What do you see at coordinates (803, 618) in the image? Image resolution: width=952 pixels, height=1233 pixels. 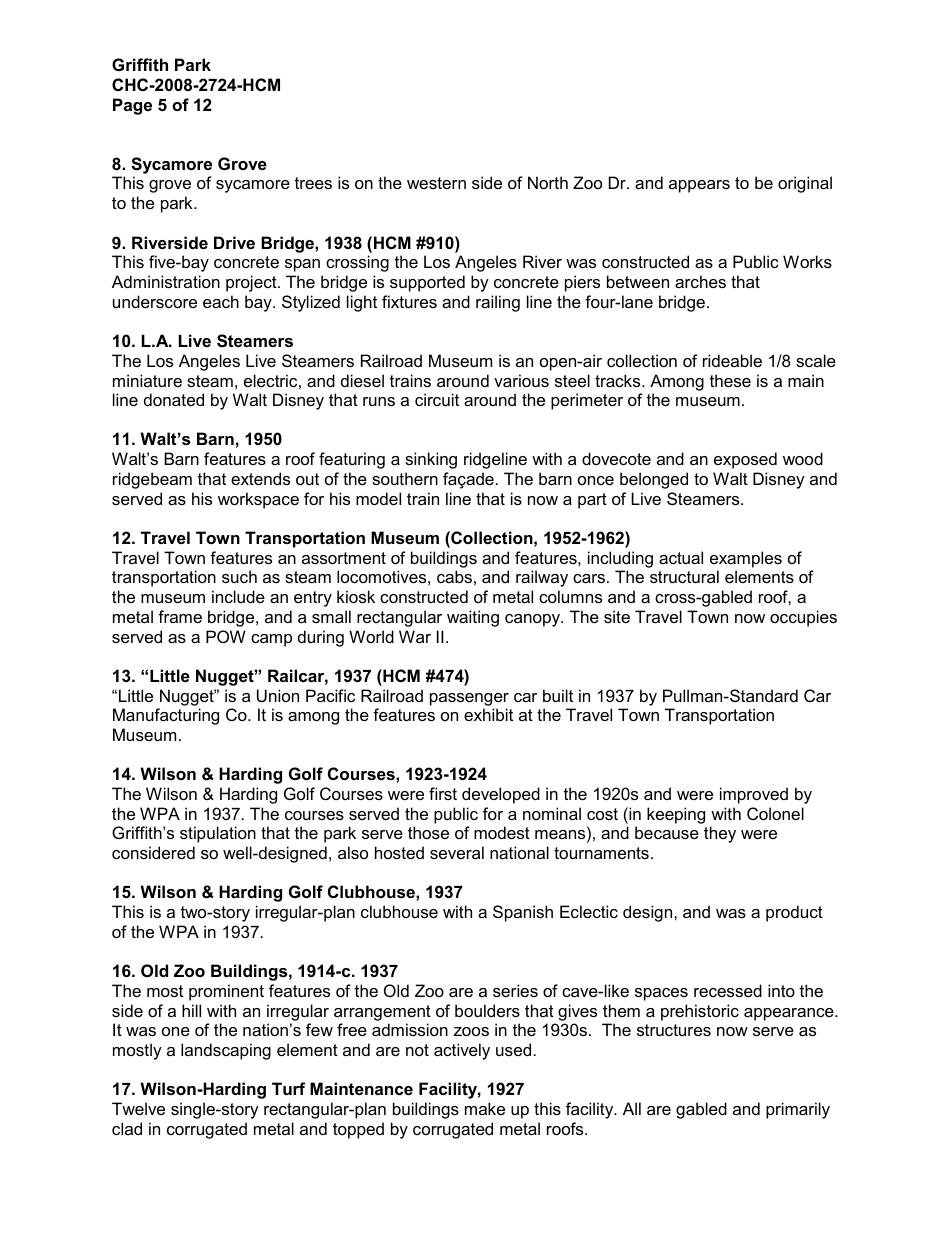 I see `occupies` at bounding box center [803, 618].
